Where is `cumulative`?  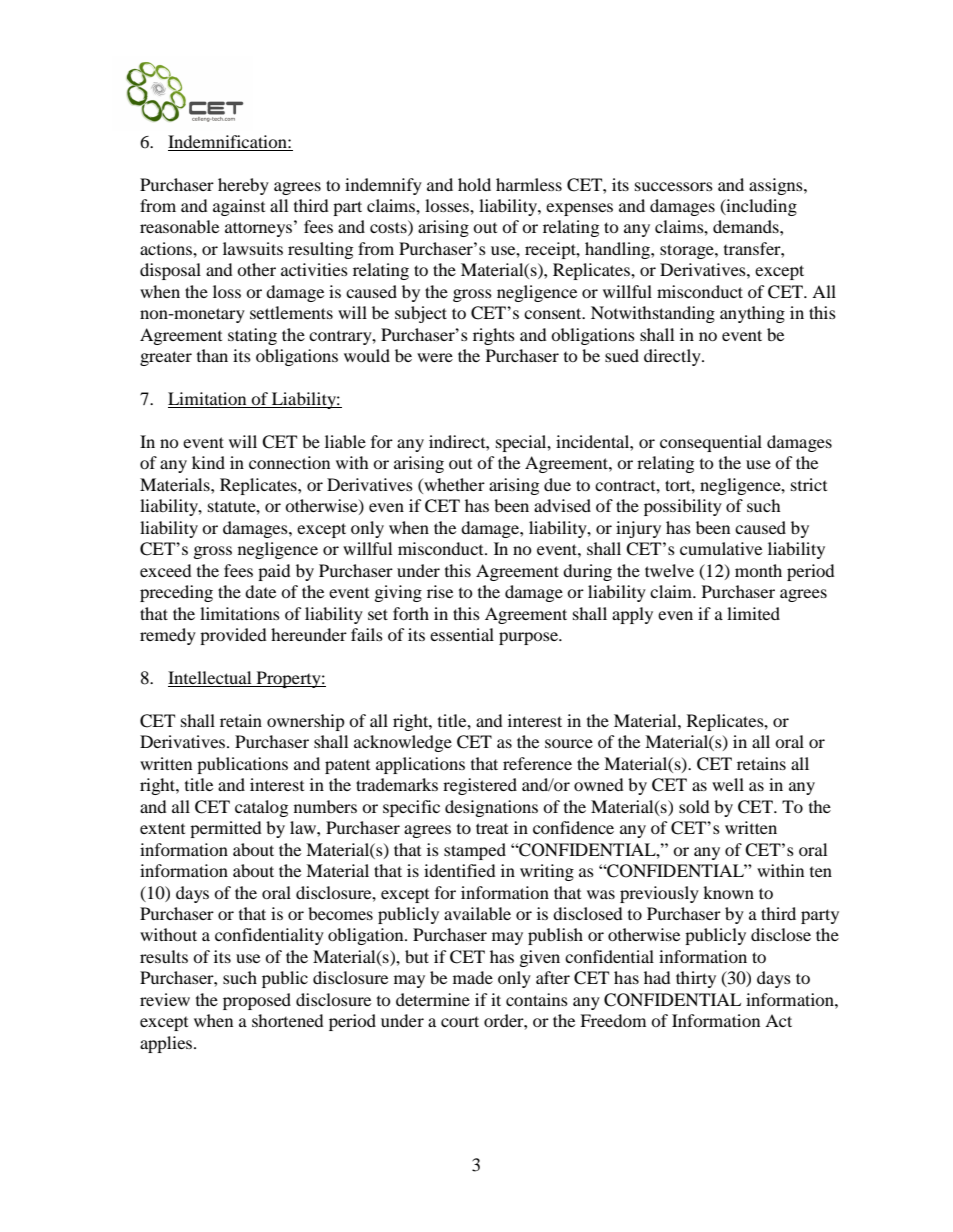 cumulative is located at coordinates (721, 548).
